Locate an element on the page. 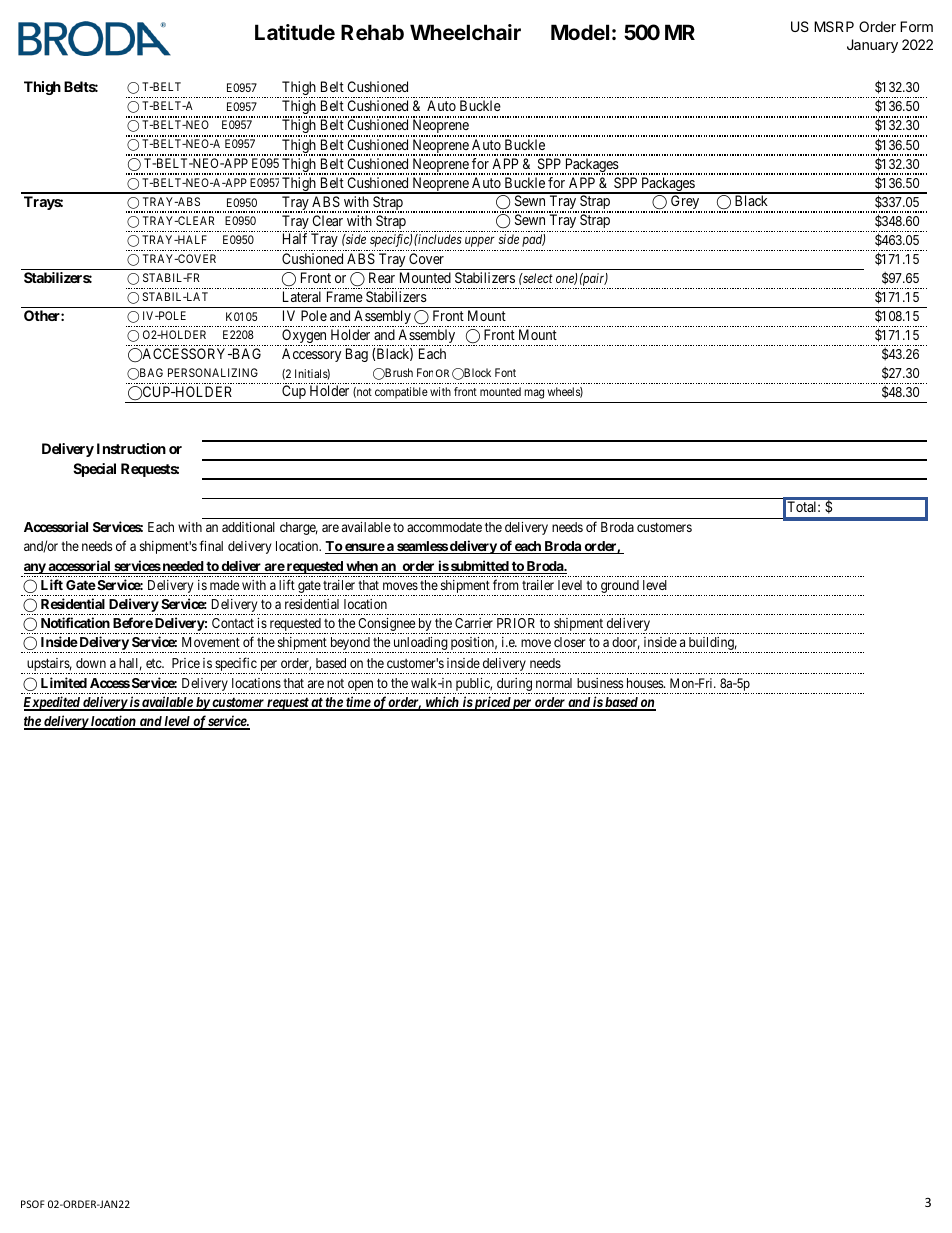  MSRP is located at coordinates (834, 26).
